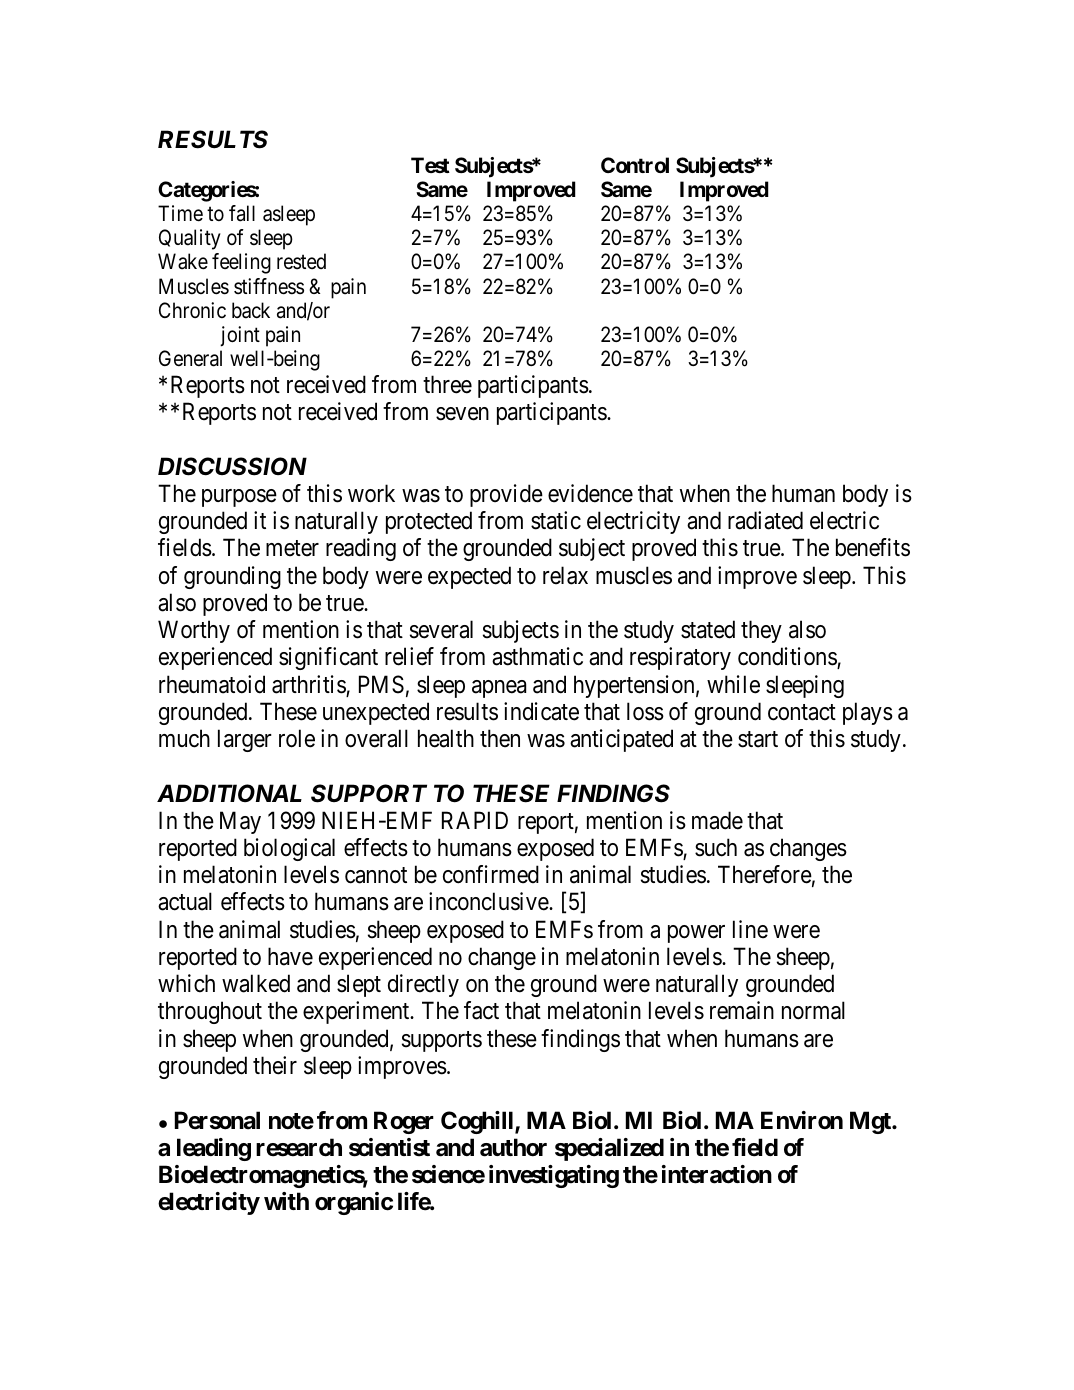 The width and height of the screenshot is (1074, 1390). Describe the element at coordinates (788, 657) in the screenshot. I see `conditions` at that location.
